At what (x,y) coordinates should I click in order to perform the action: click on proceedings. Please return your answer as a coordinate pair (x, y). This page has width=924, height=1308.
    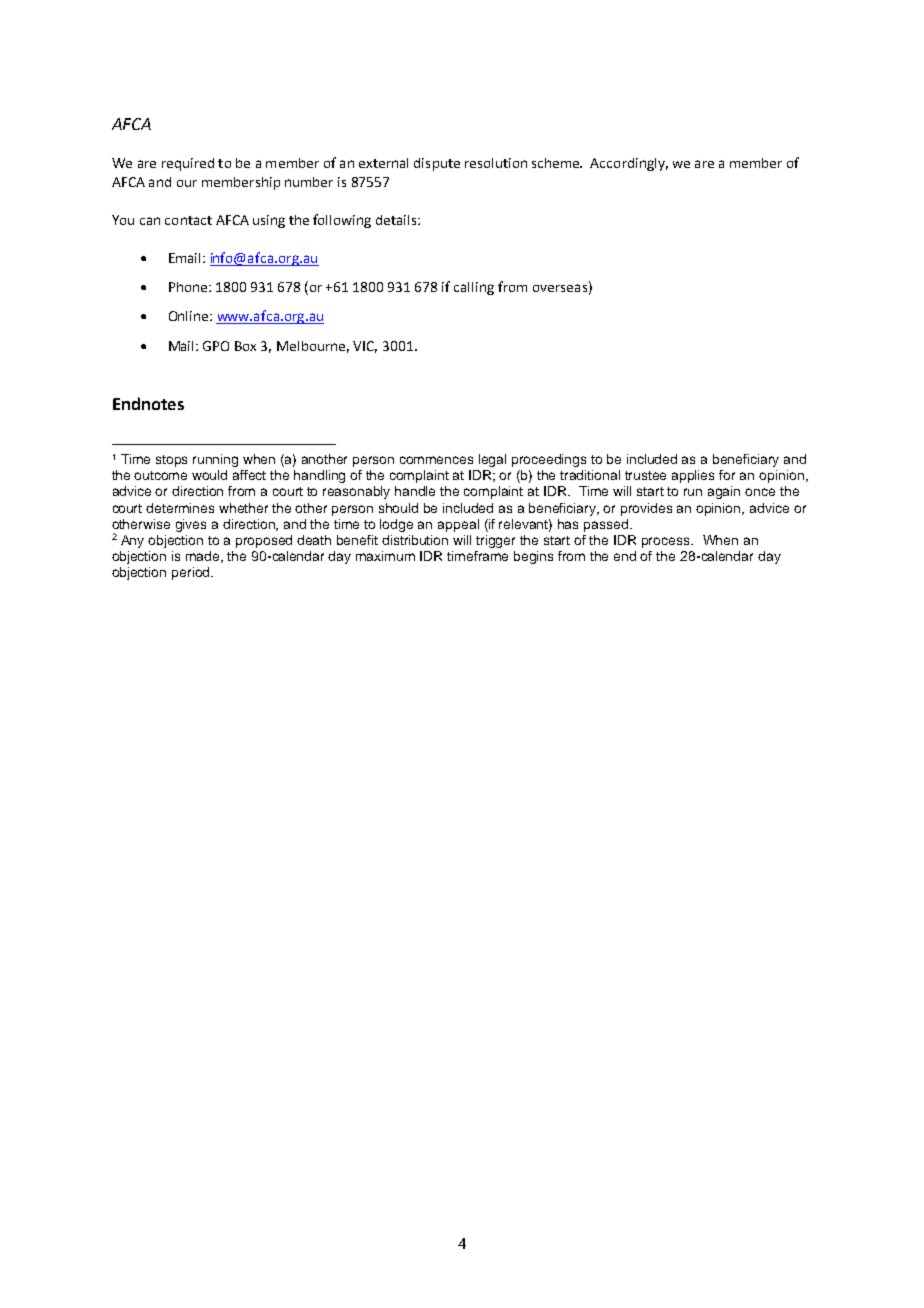
    Looking at the image, I should click on (549, 460).
